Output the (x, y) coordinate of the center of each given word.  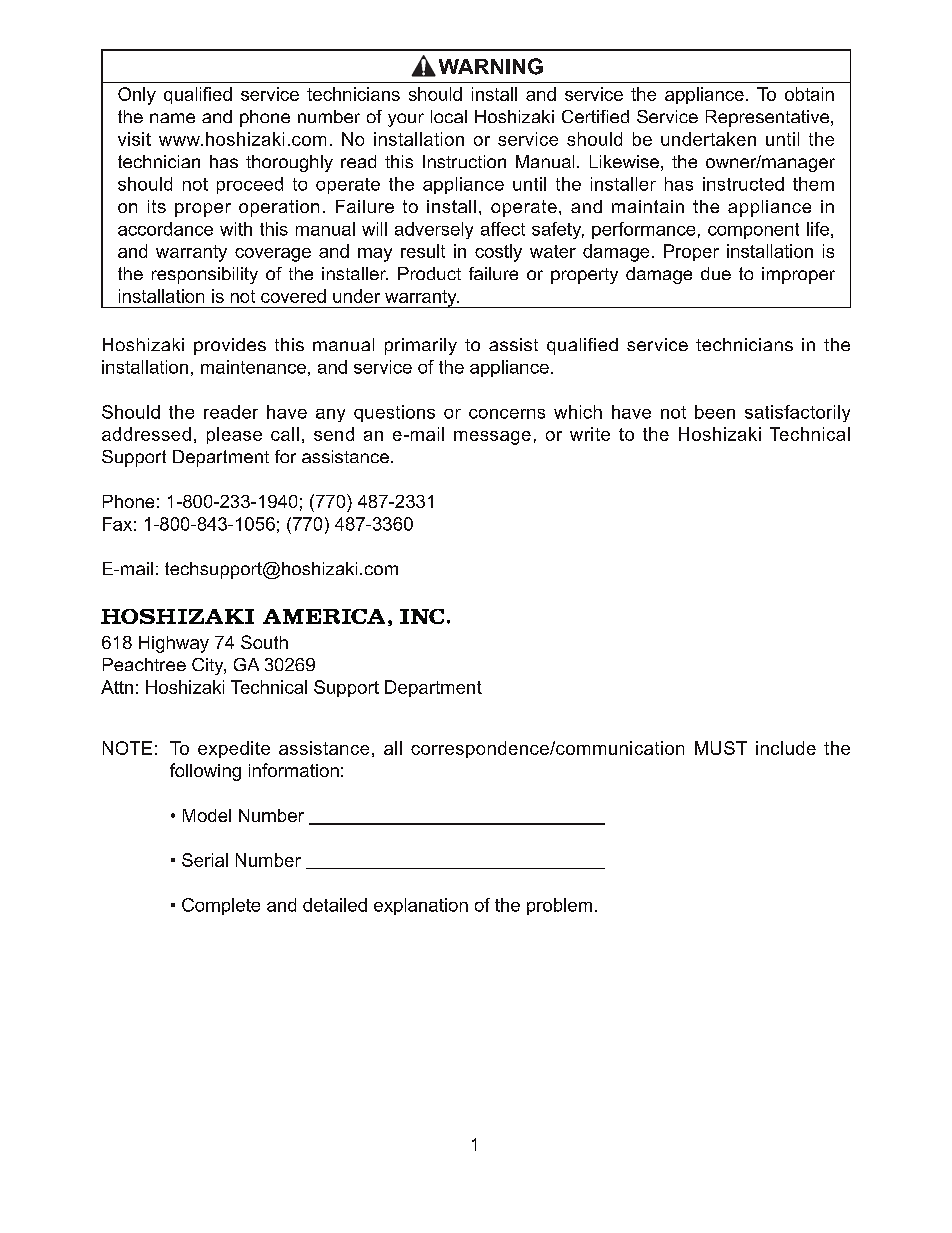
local (449, 116)
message (492, 438)
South (264, 642)
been (715, 412)
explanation (421, 906)
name (172, 118)
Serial (205, 860)
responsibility (205, 275)
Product (429, 273)
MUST (721, 748)
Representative (769, 118)
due (716, 273)
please (234, 435)
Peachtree (144, 664)
